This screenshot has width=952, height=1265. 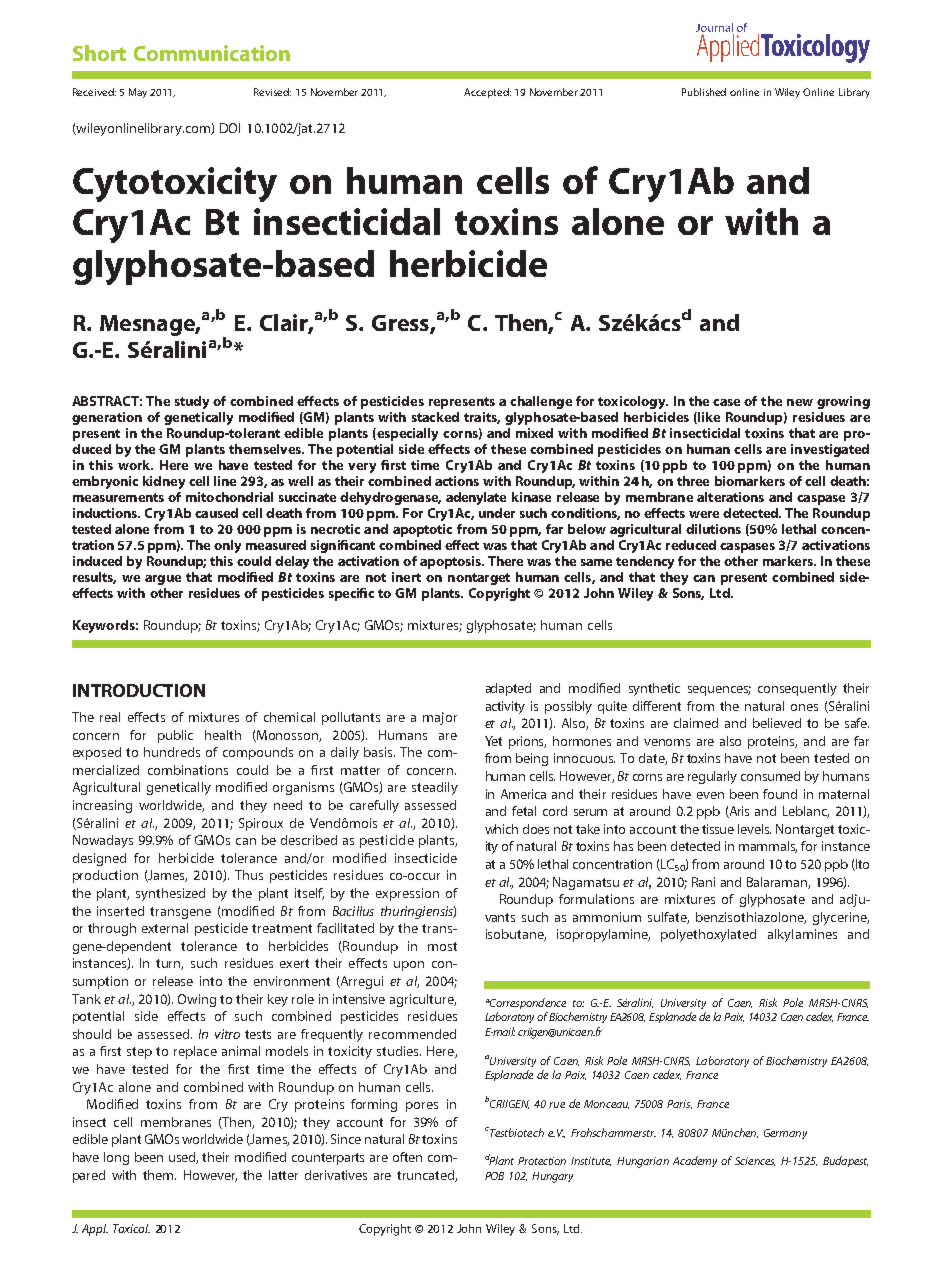 I want to click on study, so click(x=192, y=402).
